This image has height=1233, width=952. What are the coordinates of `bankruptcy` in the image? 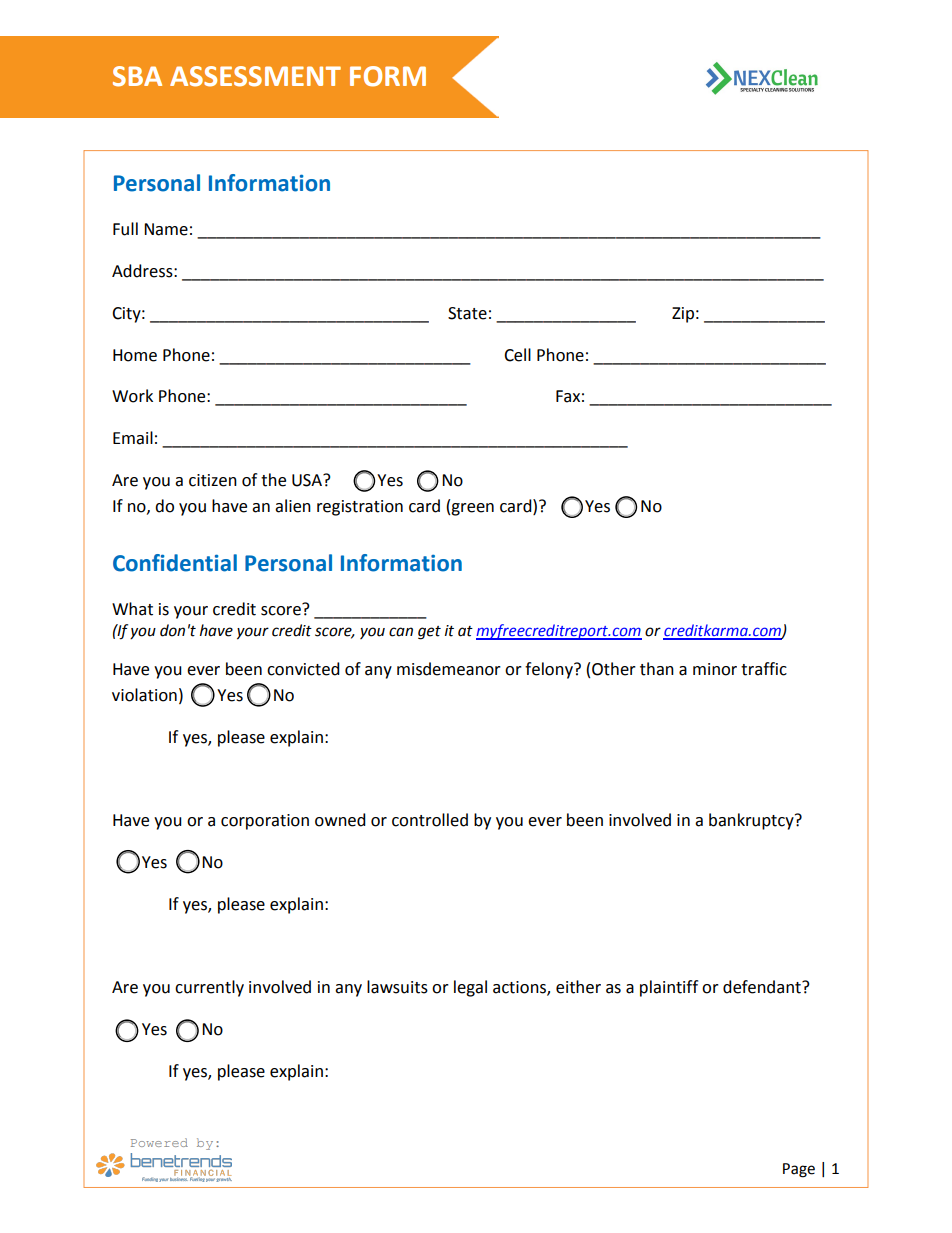 It's located at (752, 821).
